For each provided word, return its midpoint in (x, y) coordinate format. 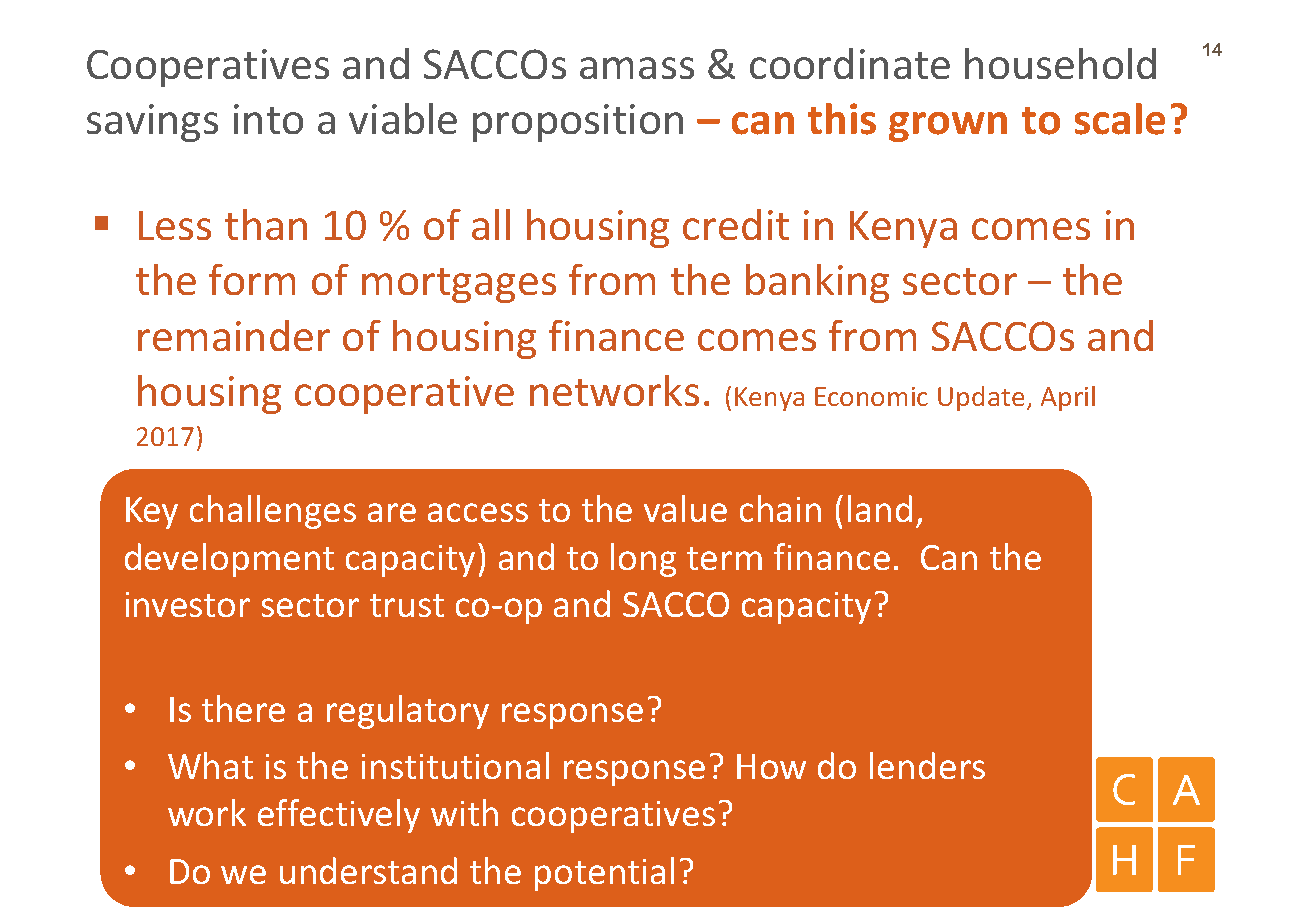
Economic (871, 396)
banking (817, 283)
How (771, 766)
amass (637, 68)
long (643, 560)
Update (981, 398)
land (880, 508)
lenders (927, 765)
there (243, 708)
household (1060, 63)
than (266, 224)
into (268, 119)
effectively (339, 816)
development (229, 560)
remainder (234, 335)
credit (736, 224)
